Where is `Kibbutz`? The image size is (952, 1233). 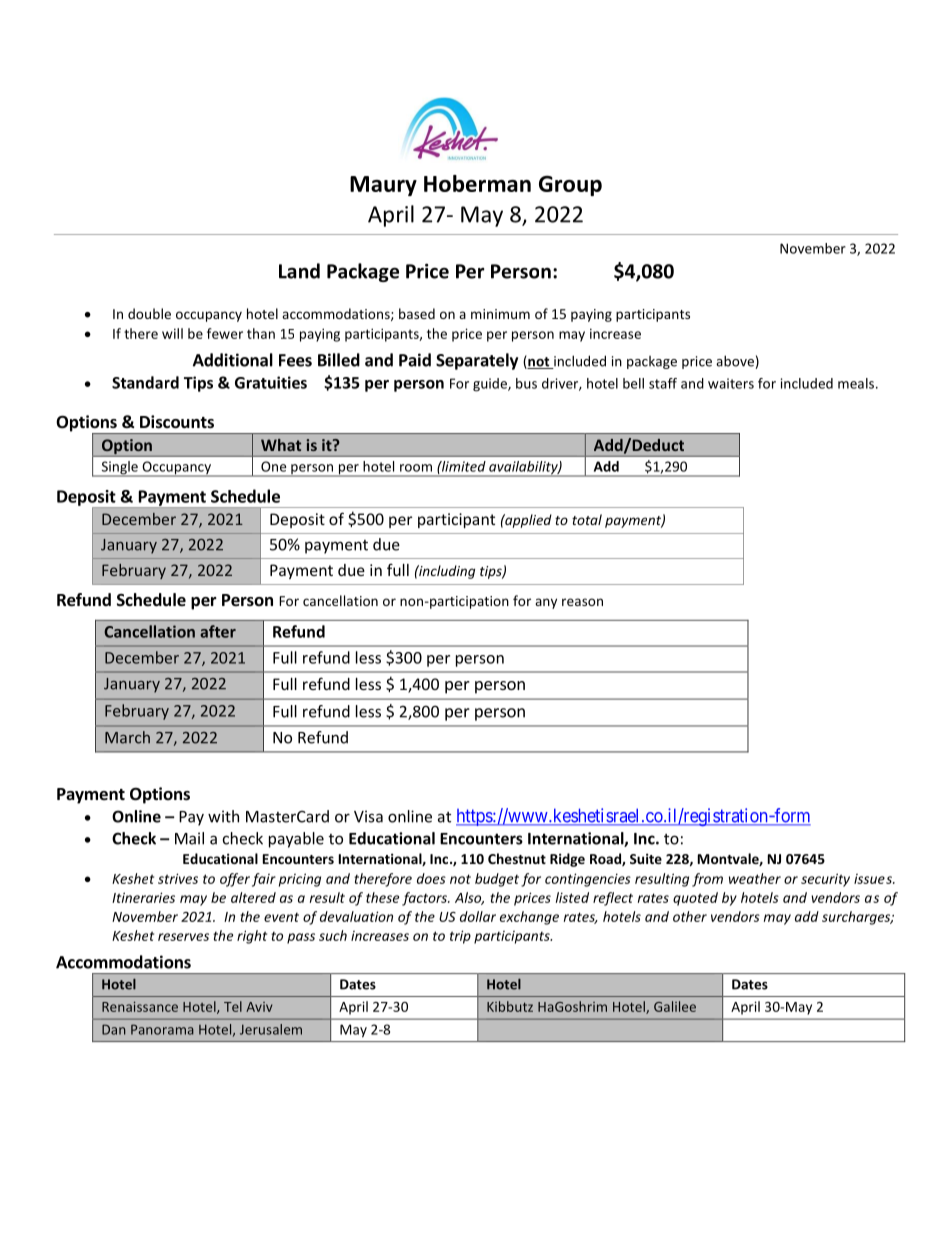
Kibbutz is located at coordinates (510, 1006).
